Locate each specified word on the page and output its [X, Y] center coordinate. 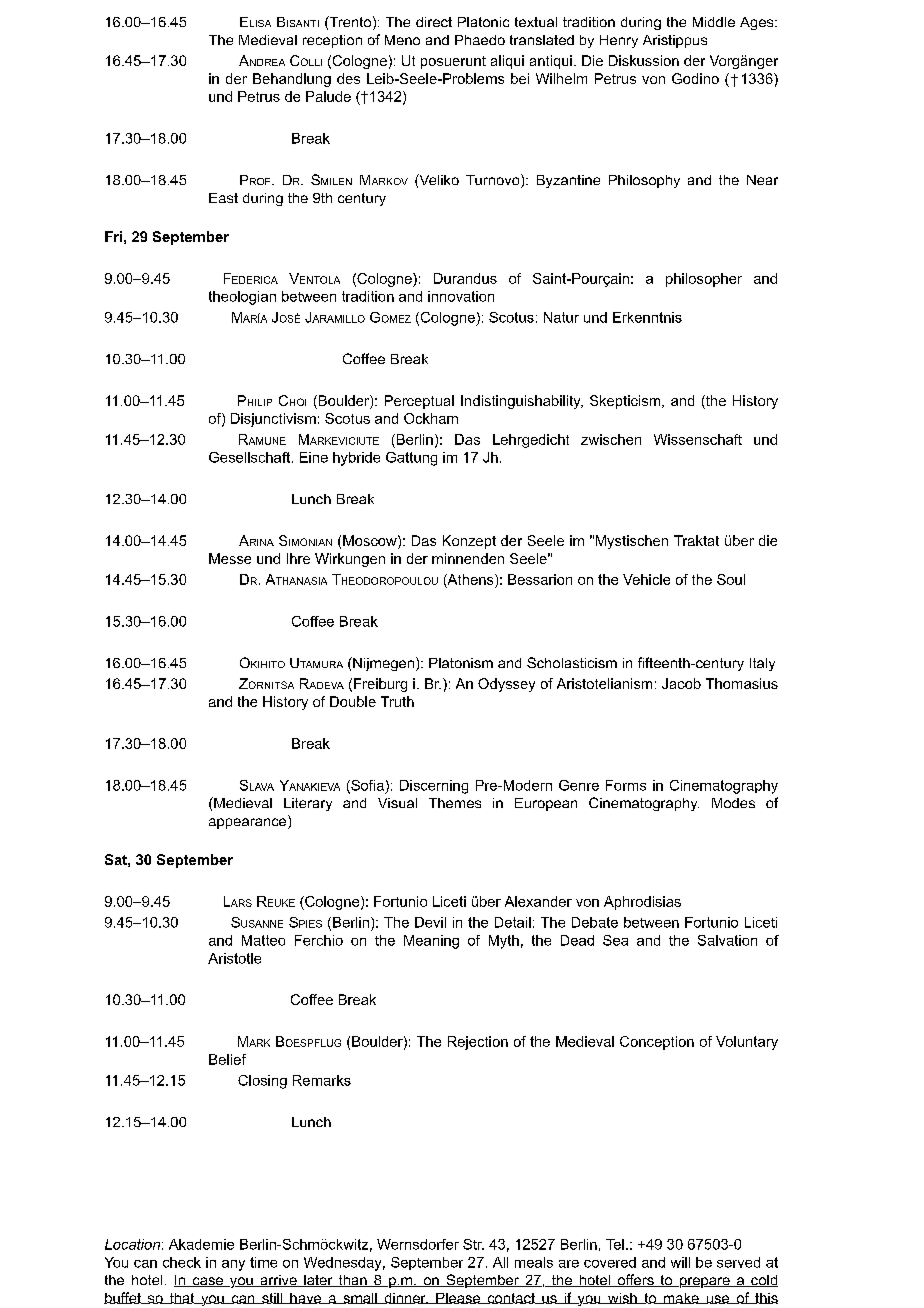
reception [332, 41]
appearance [249, 823]
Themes [455, 803]
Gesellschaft [251, 457]
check [182, 1262]
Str [473, 1244]
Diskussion [644, 60]
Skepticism [626, 402]
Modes [733, 803]
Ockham [431, 418]
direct [434, 22]
